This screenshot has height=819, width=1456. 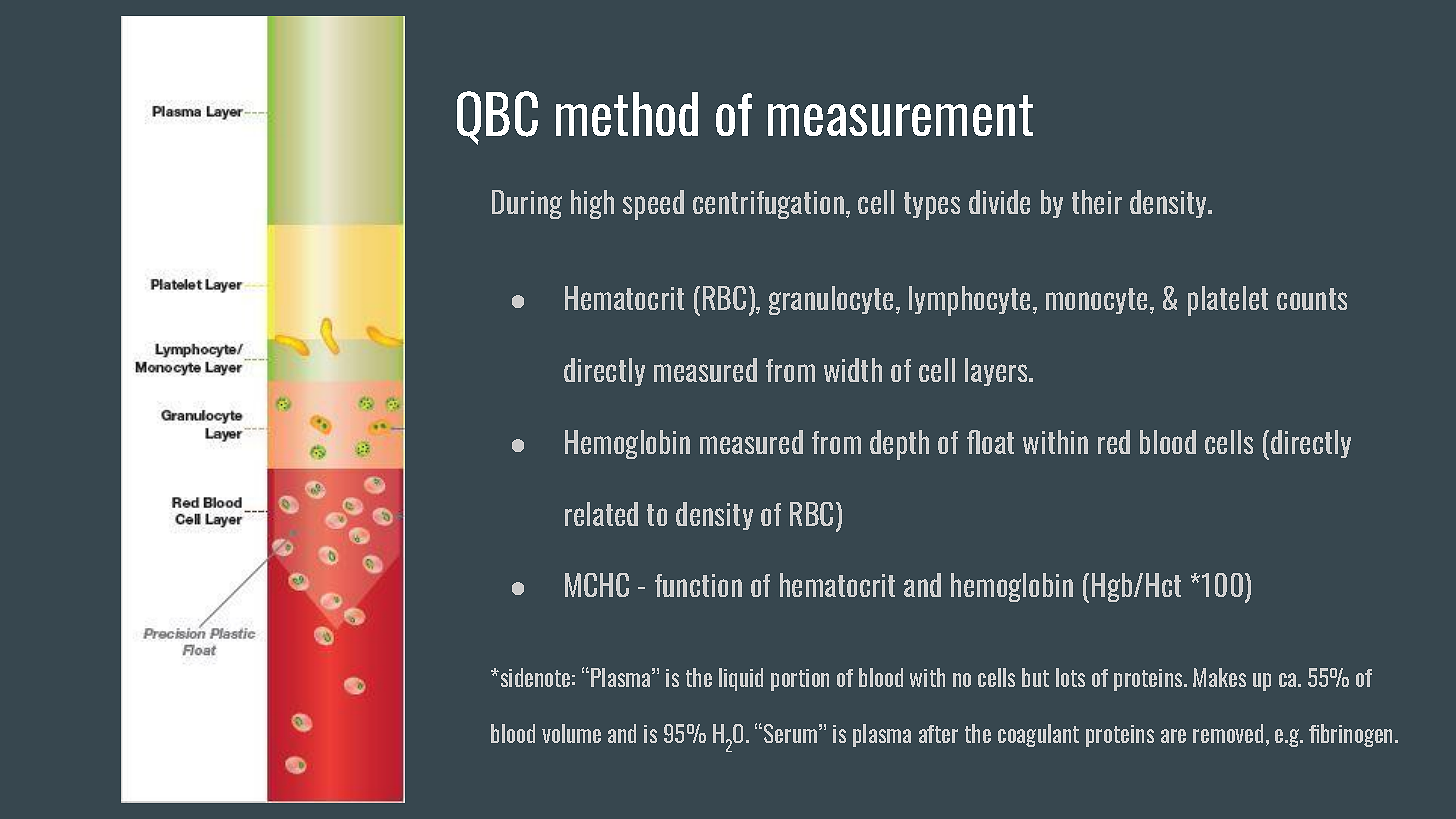 I want to click on volume, so click(x=571, y=733).
